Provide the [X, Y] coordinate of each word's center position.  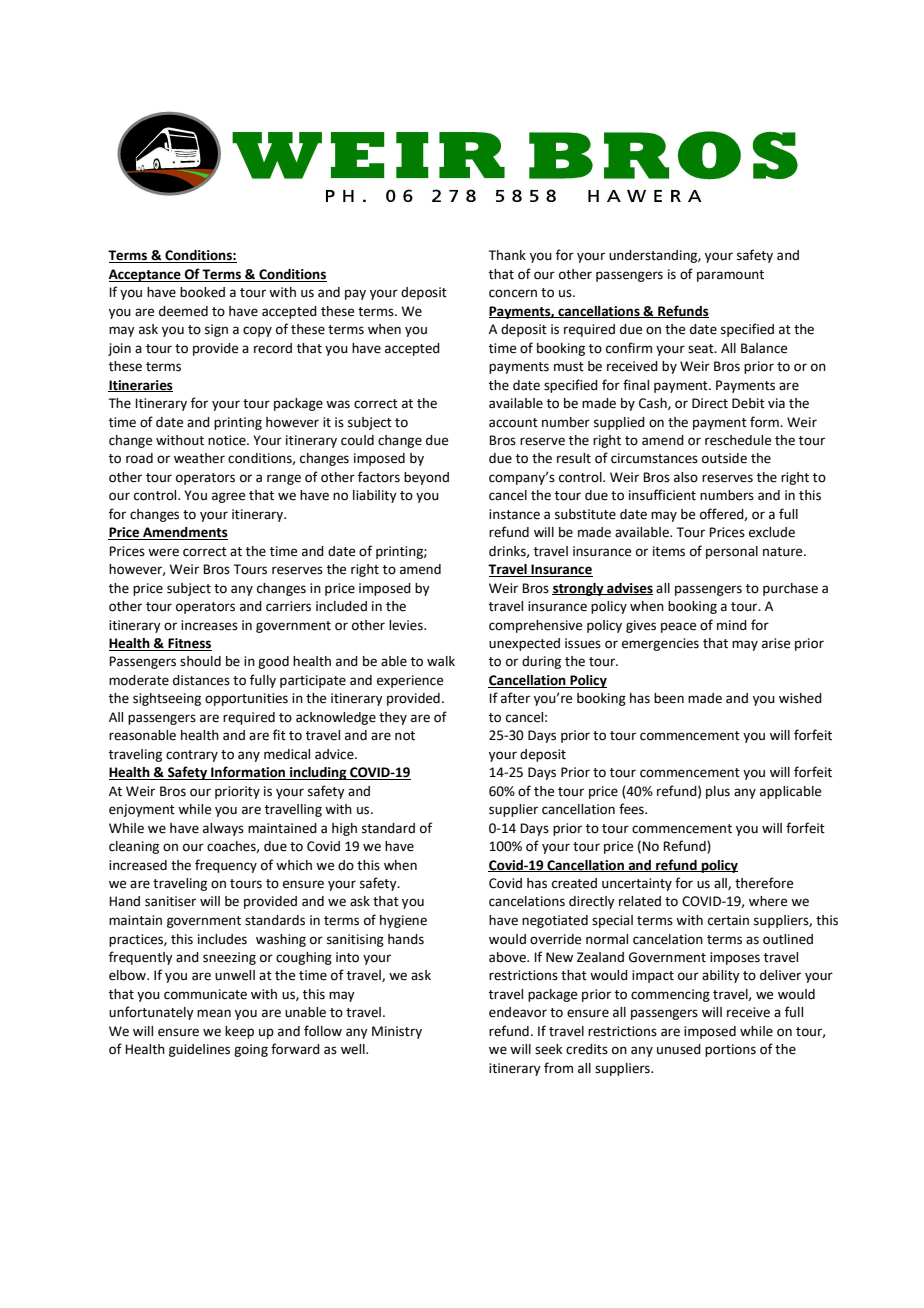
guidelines [199, 1050]
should [200, 661]
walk [441, 661]
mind [732, 625]
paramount [730, 276]
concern [513, 293]
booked [202, 292]
